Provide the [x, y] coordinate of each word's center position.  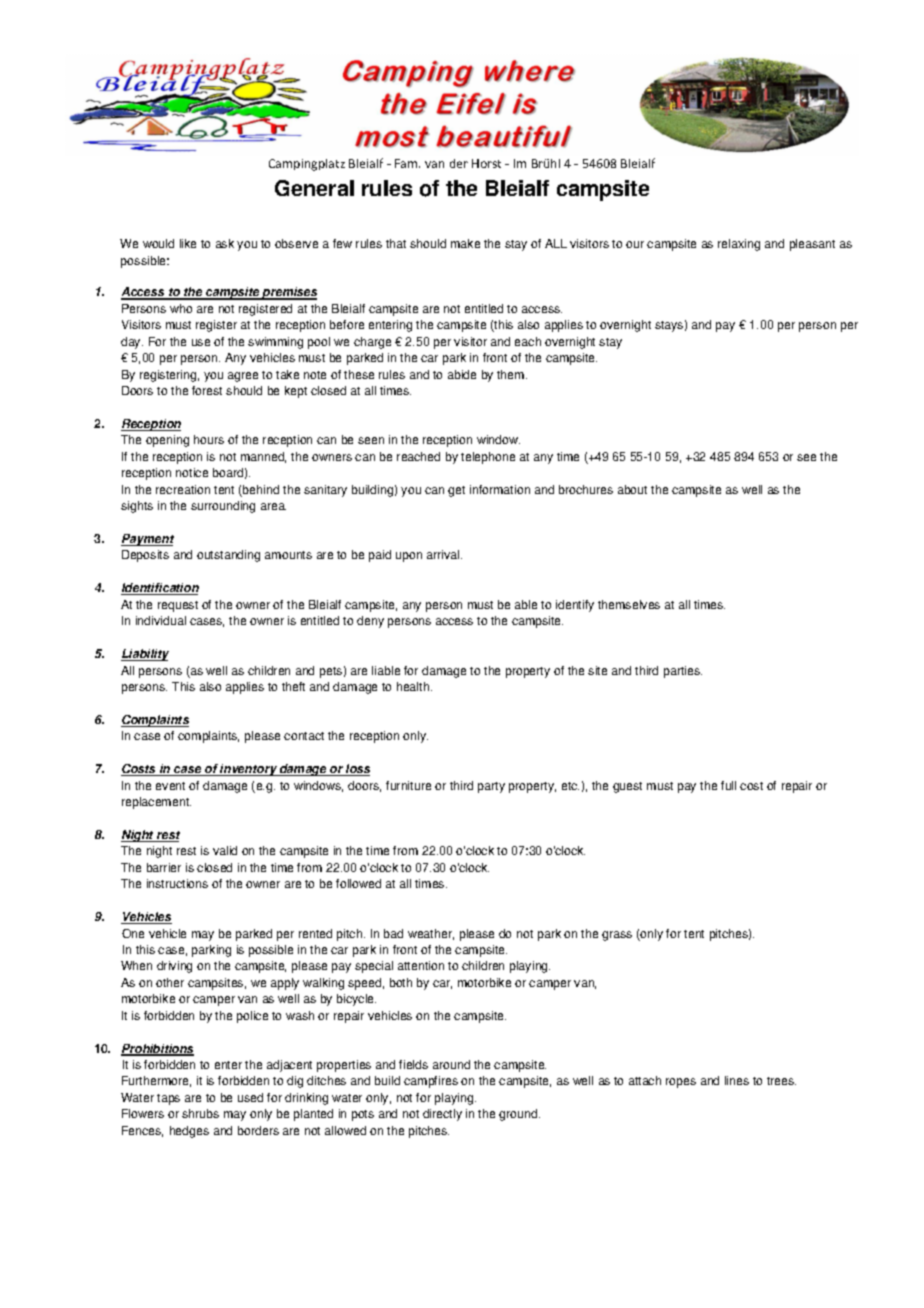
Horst [486, 163]
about [632, 489]
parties [683, 672]
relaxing [739, 245]
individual [161, 620]
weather [431, 934]
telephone [488, 458]
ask [225, 243]
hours [209, 439]
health [414, 686]
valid [225, 850]
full [728, 785]
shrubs [200, 1113]
